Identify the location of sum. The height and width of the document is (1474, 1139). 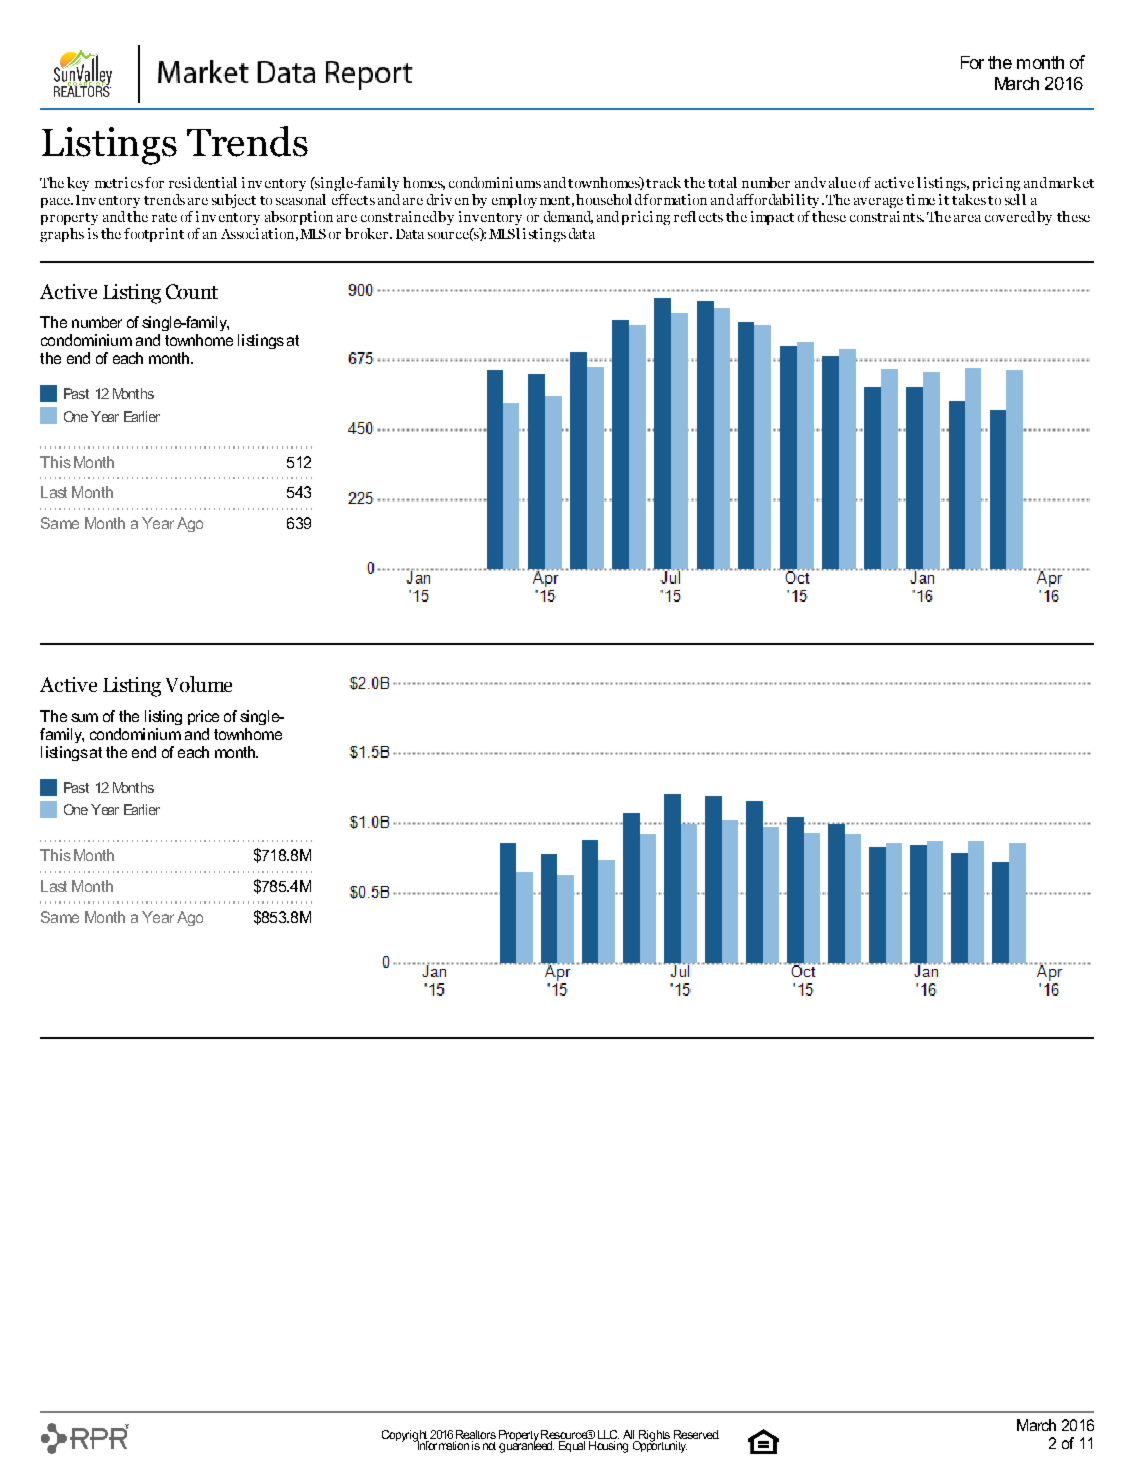
(84, 717).
